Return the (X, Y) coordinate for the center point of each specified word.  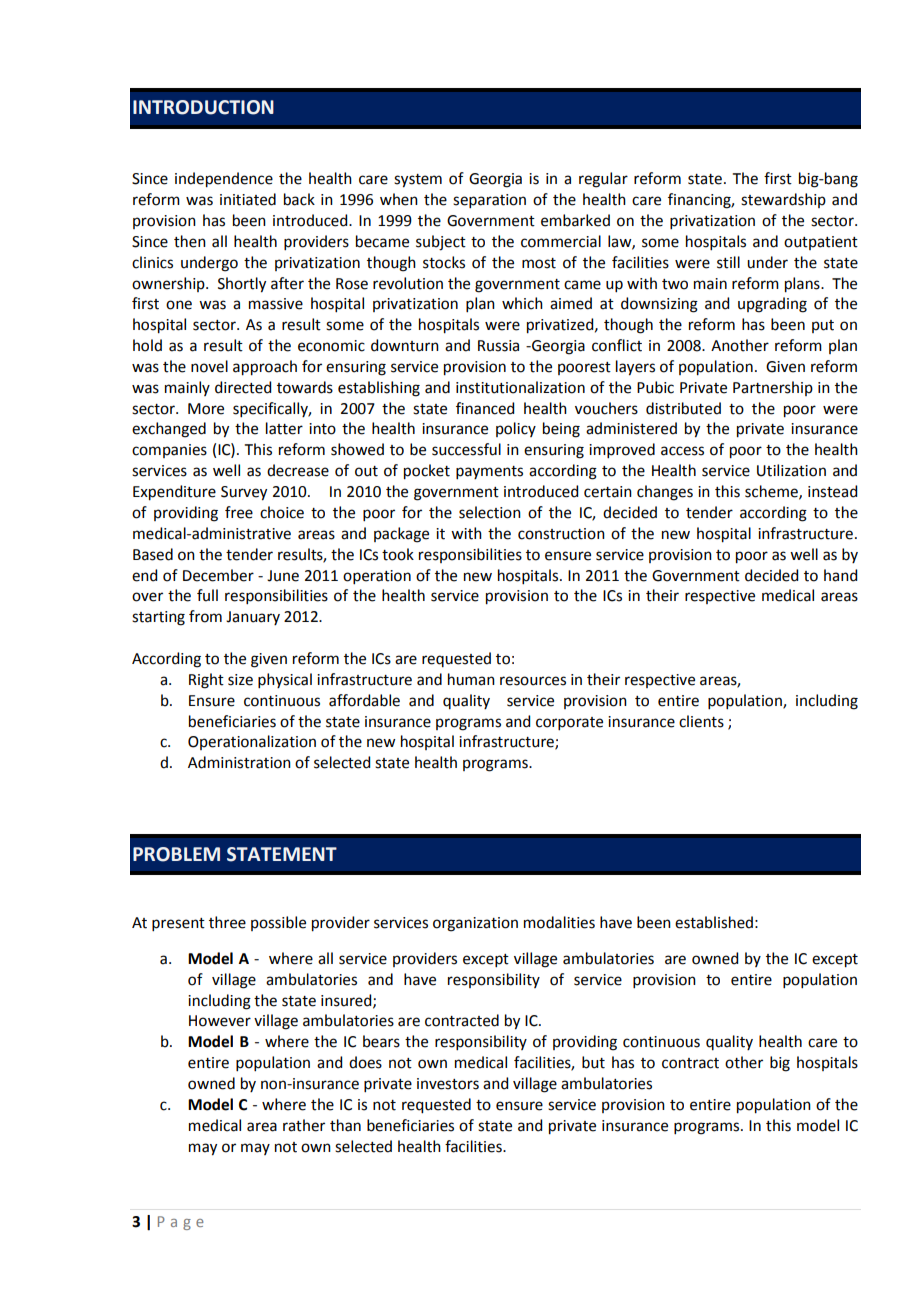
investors (448, 1084)
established (714, 922)
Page (181, 1223)
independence (224, 180)
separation (489, 201)
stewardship (783, 200)
